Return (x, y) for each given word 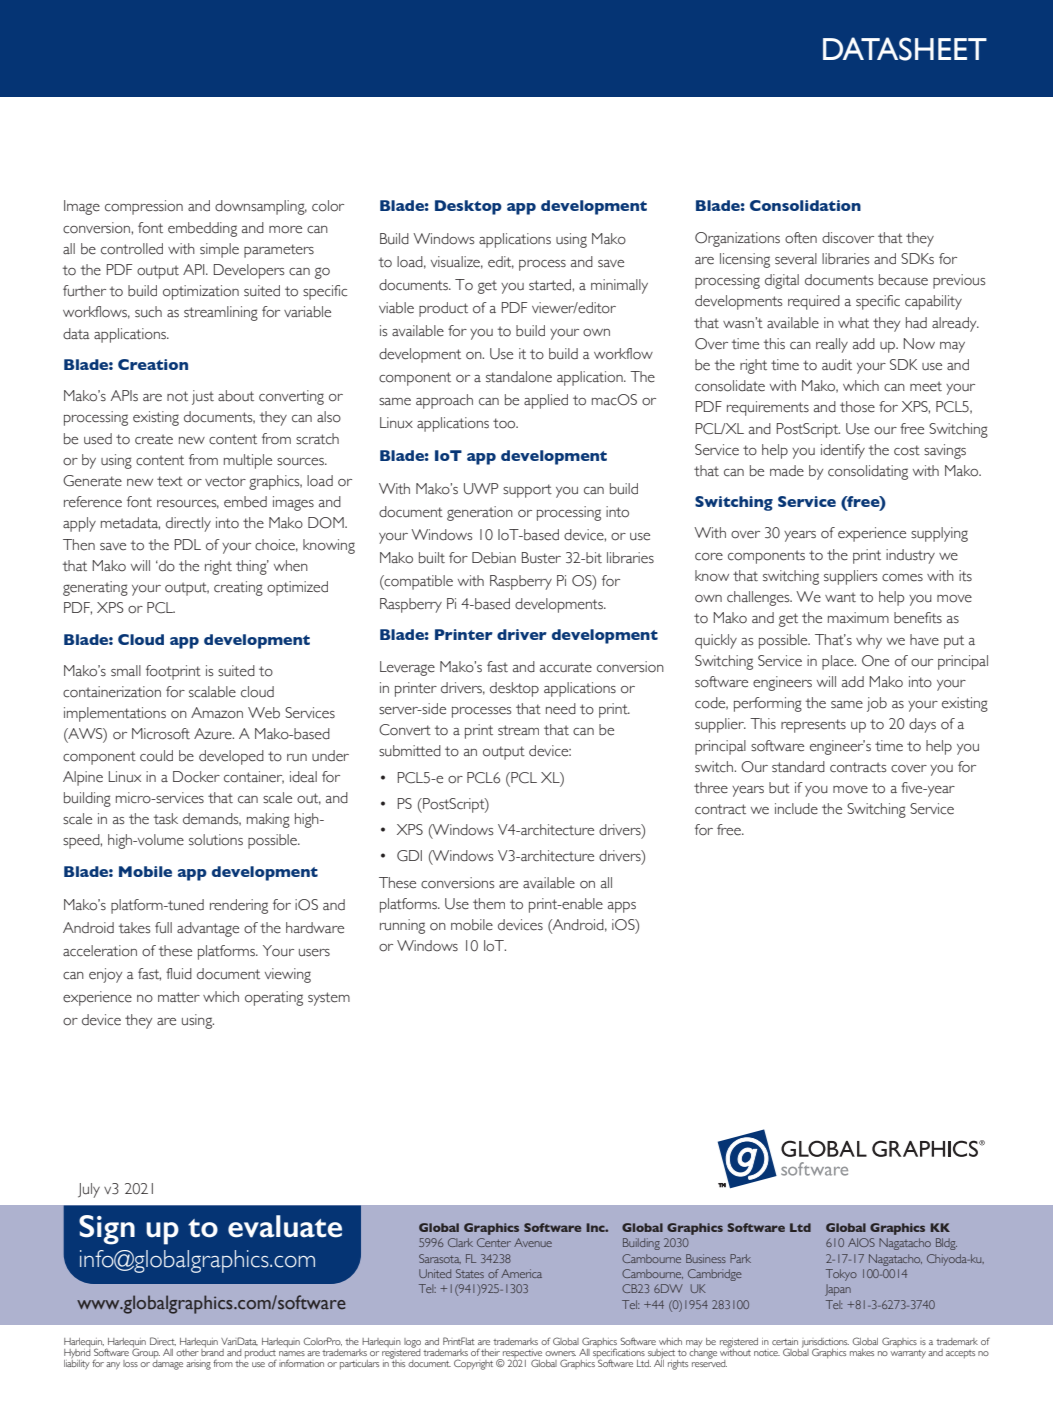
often (801, 238)
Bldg (946, 1244)
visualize (457, 262)
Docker (196, 777)
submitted (410, 751)
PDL (188, 544)
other (187, 1352)
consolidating (868, 472)
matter (179, 997)
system (329, 999)
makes (862, 1352)
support (527, 491)
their (490, 1352)
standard (798, 767)
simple (219, 250)
